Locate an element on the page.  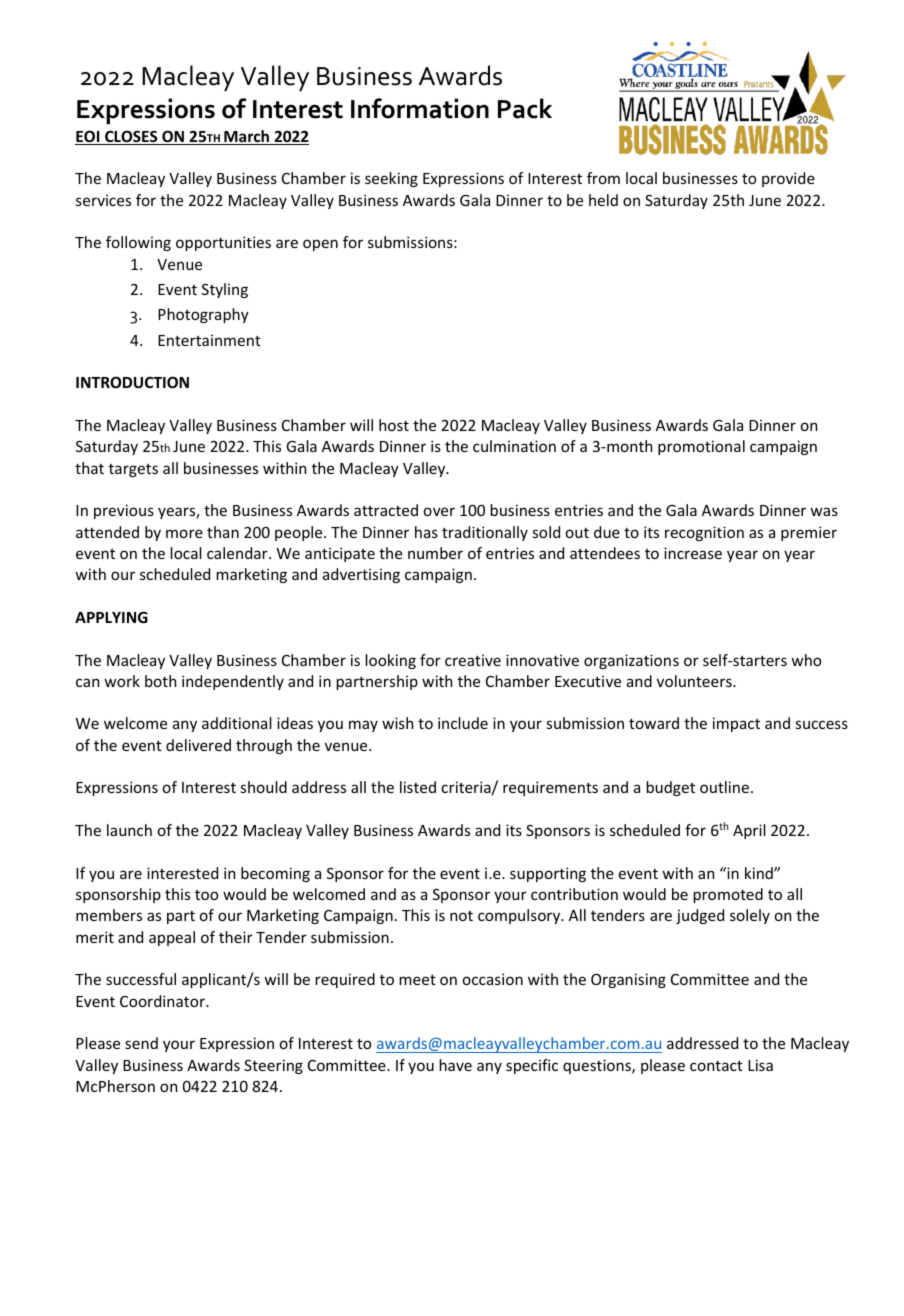
APPLYING is located at coordinates (111, 617).
